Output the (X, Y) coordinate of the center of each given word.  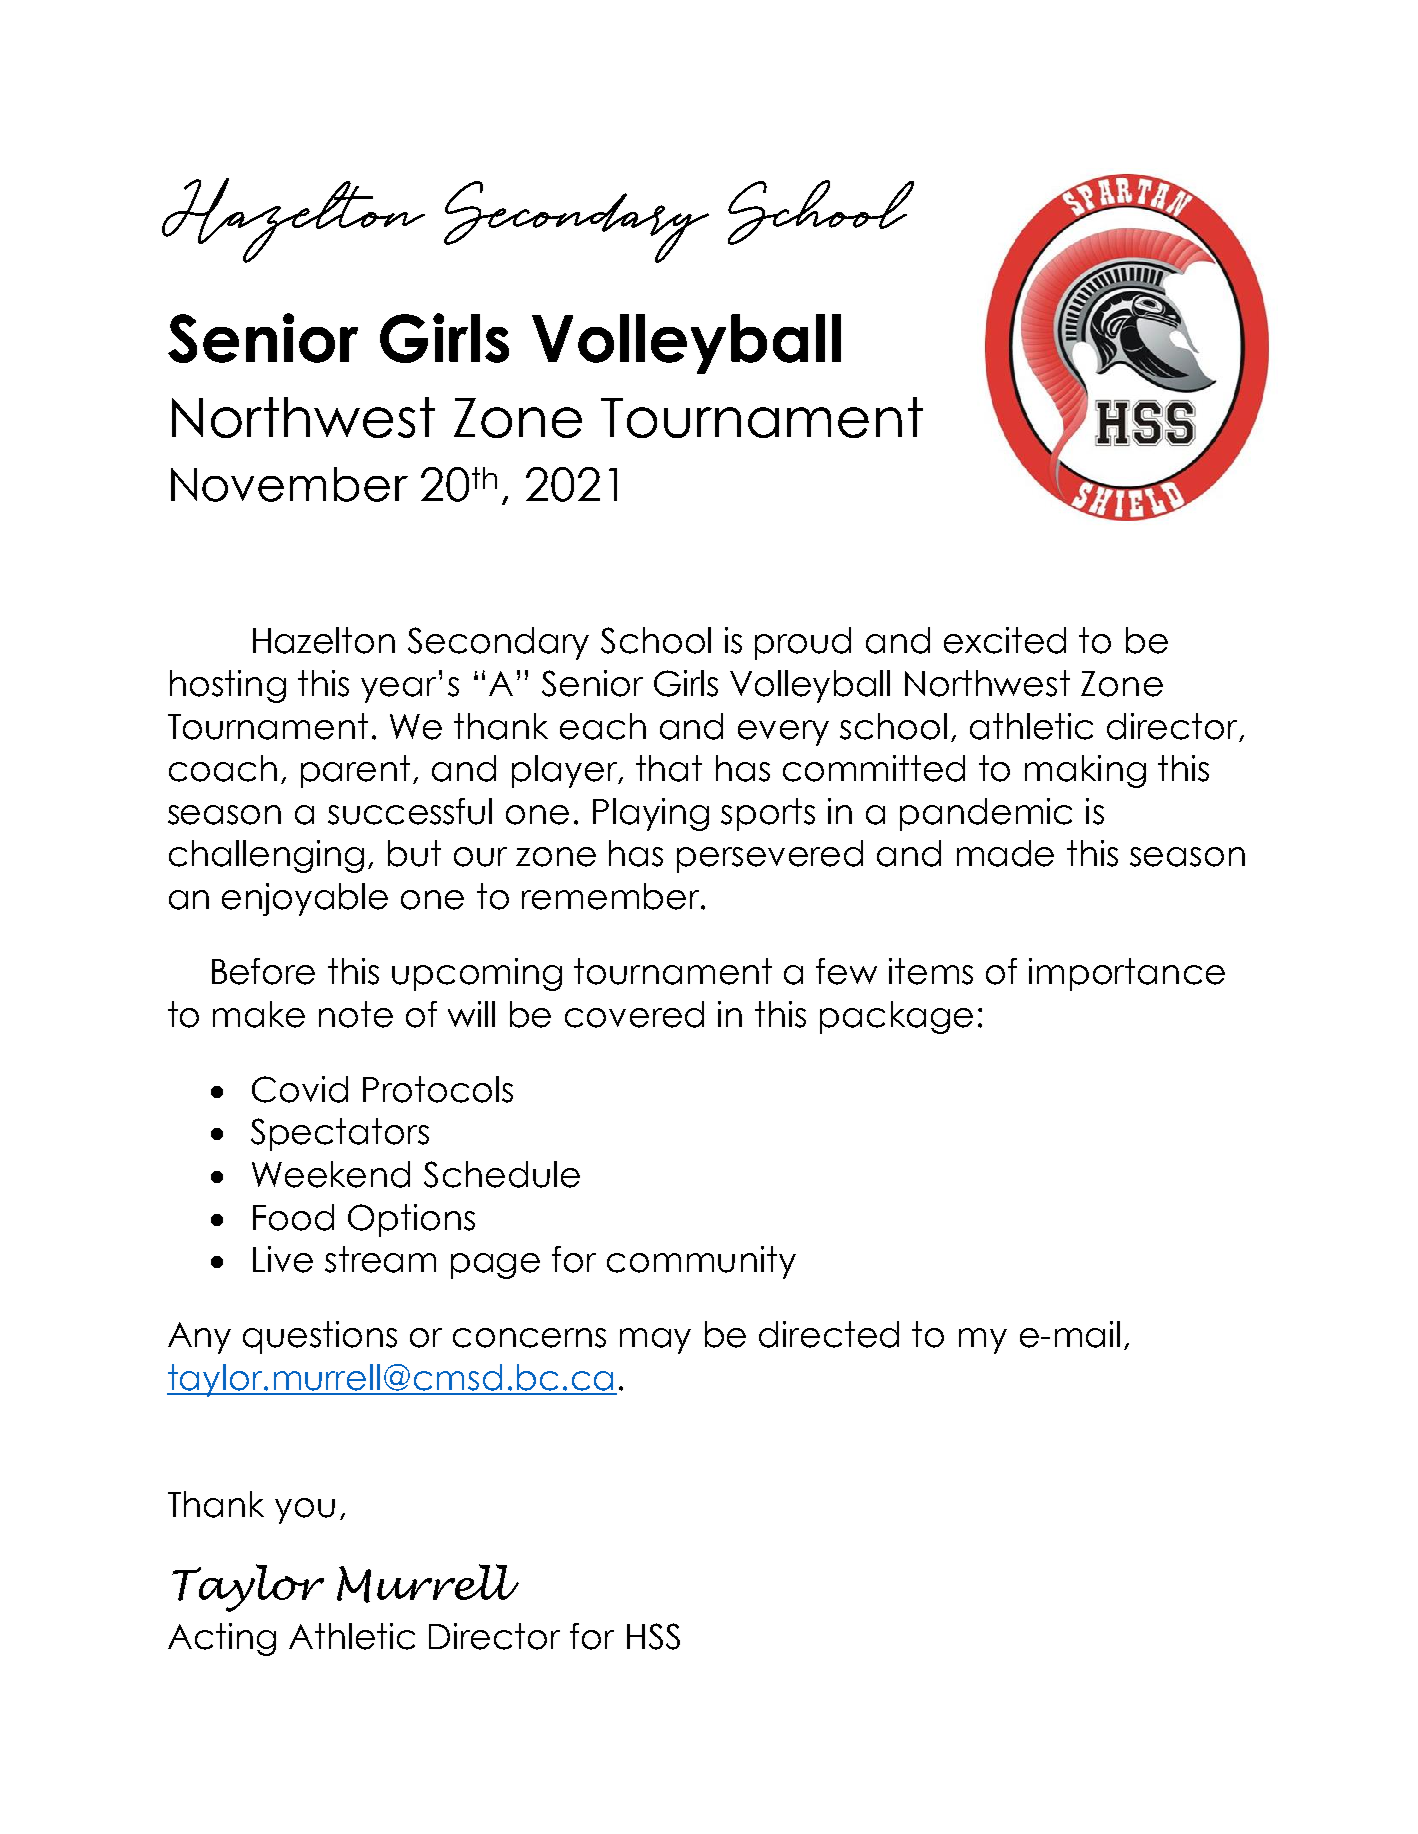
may (655, 1341)
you (305, 1511)
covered (634, 1014)
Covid (300, 1089)
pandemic (986, 814)
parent (355, 771)
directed (829, 1334)
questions (320, 1337)
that (669, 768)
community (701, 1262)
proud (803, 643)
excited (1005, 640)
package (896, 1017)
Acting (222, 1639)
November (289, 484)
